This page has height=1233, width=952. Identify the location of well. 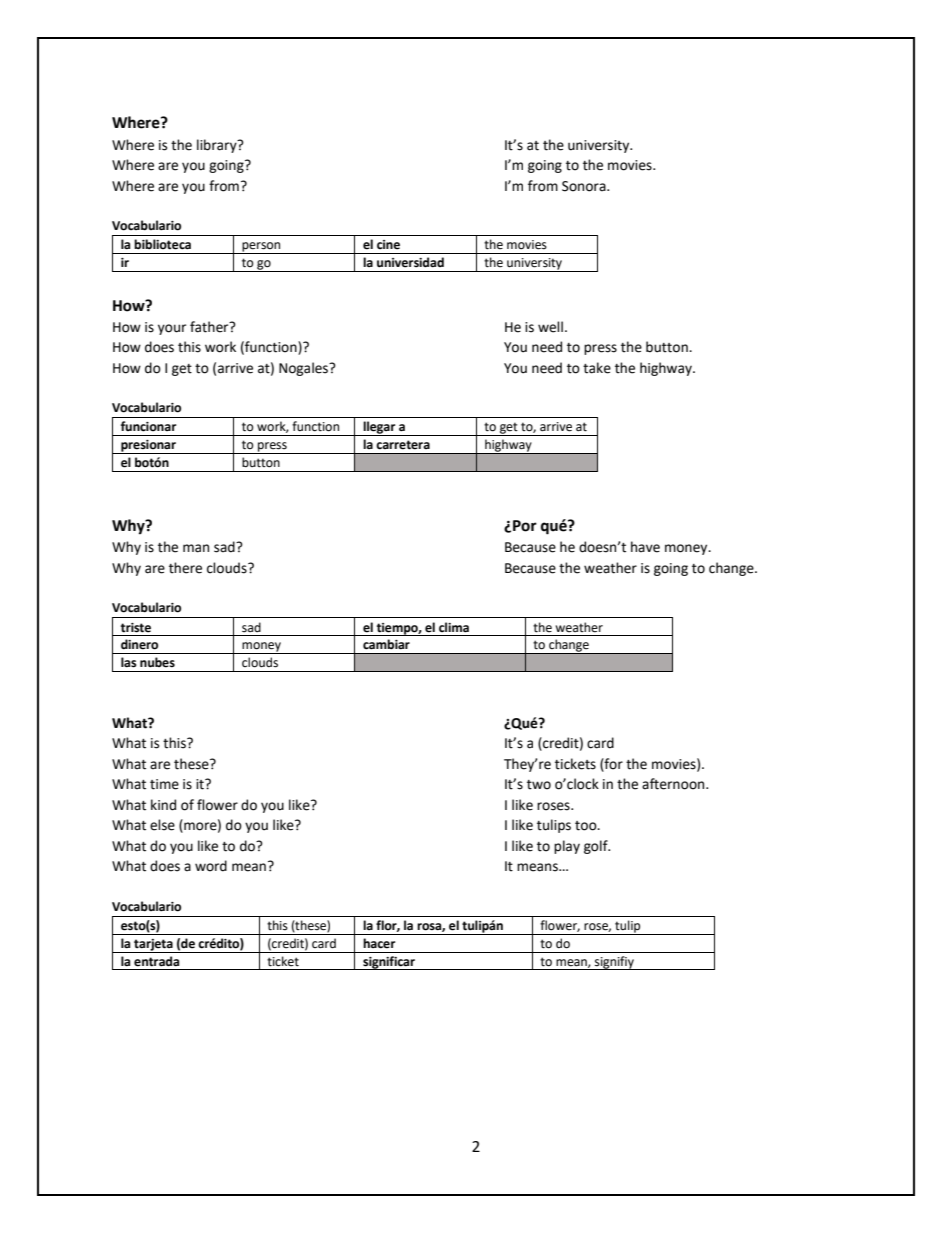
(550, 327).
